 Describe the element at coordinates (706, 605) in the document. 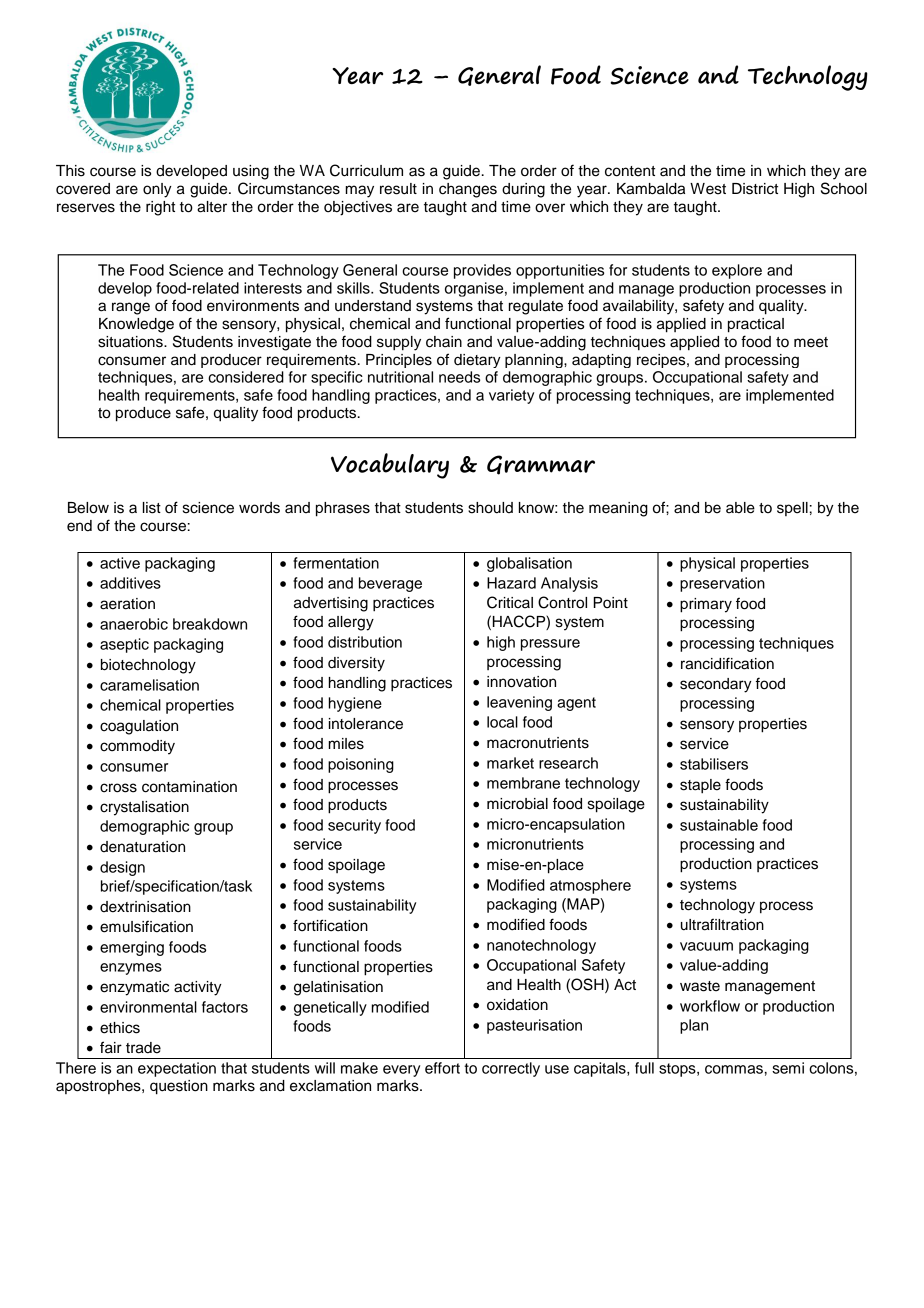

I see `primary` at that location.
